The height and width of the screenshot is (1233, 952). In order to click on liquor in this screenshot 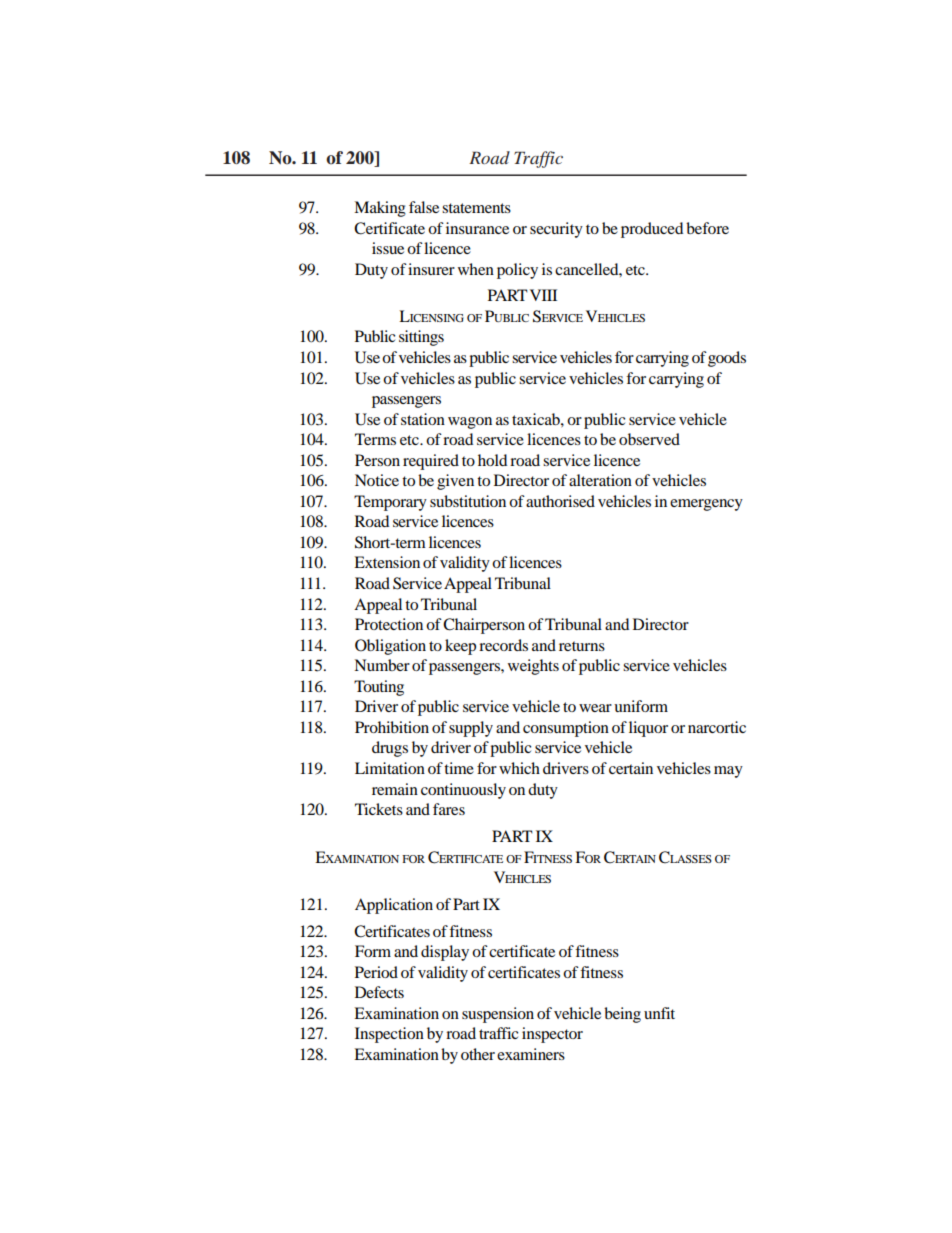, I will do `click(648, 729)`.
